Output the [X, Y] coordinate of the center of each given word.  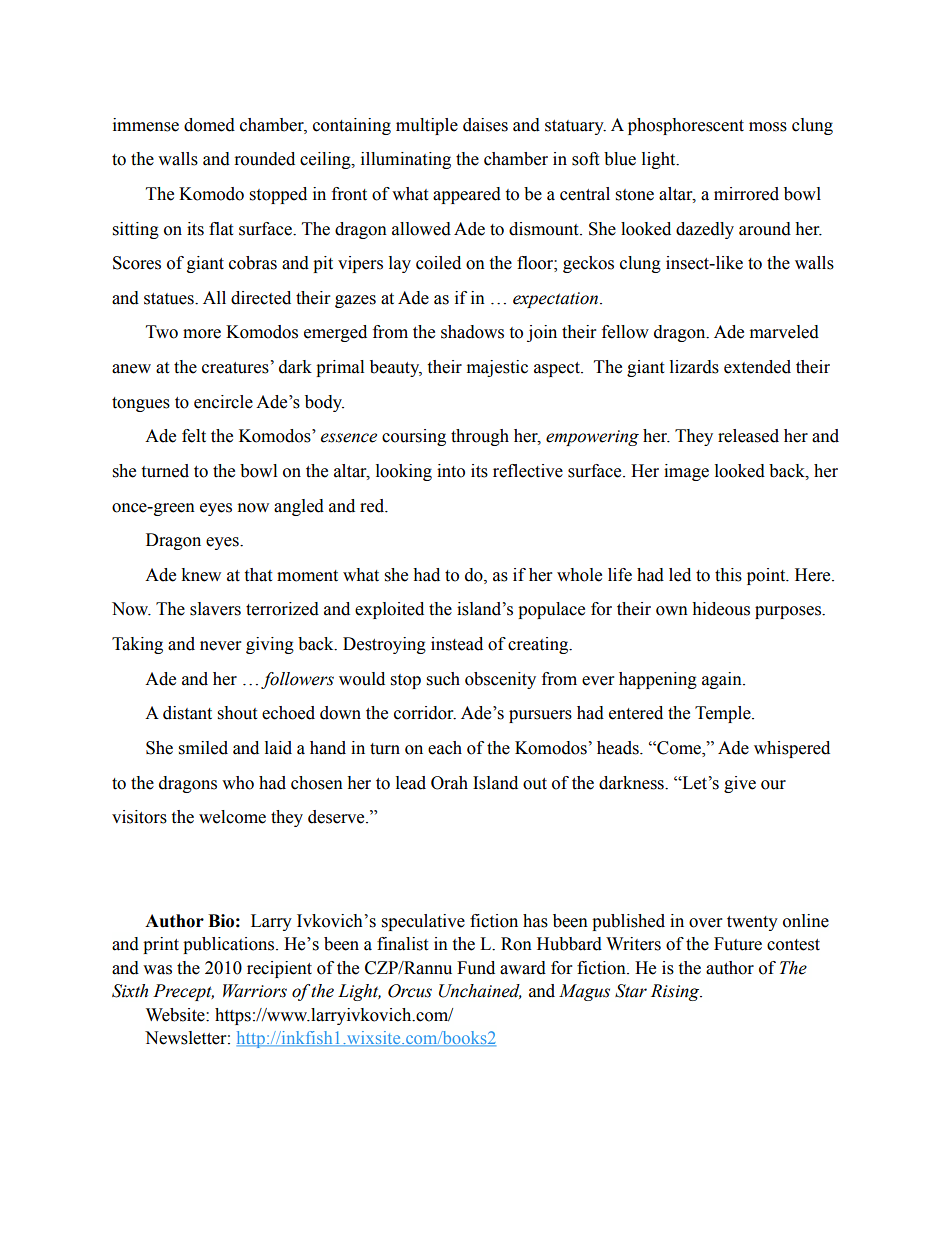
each [445, 748]
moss [768, 127]
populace [551, 610]
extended [757, 367]
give [740, 784]
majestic [497, 368]
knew [201, 575]
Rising [676, 992]
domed [209, 125]
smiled [203, 748]
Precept [183, 992]
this [728, 575]
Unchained [480, 991]
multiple [427, 126]
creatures [235, 368]
